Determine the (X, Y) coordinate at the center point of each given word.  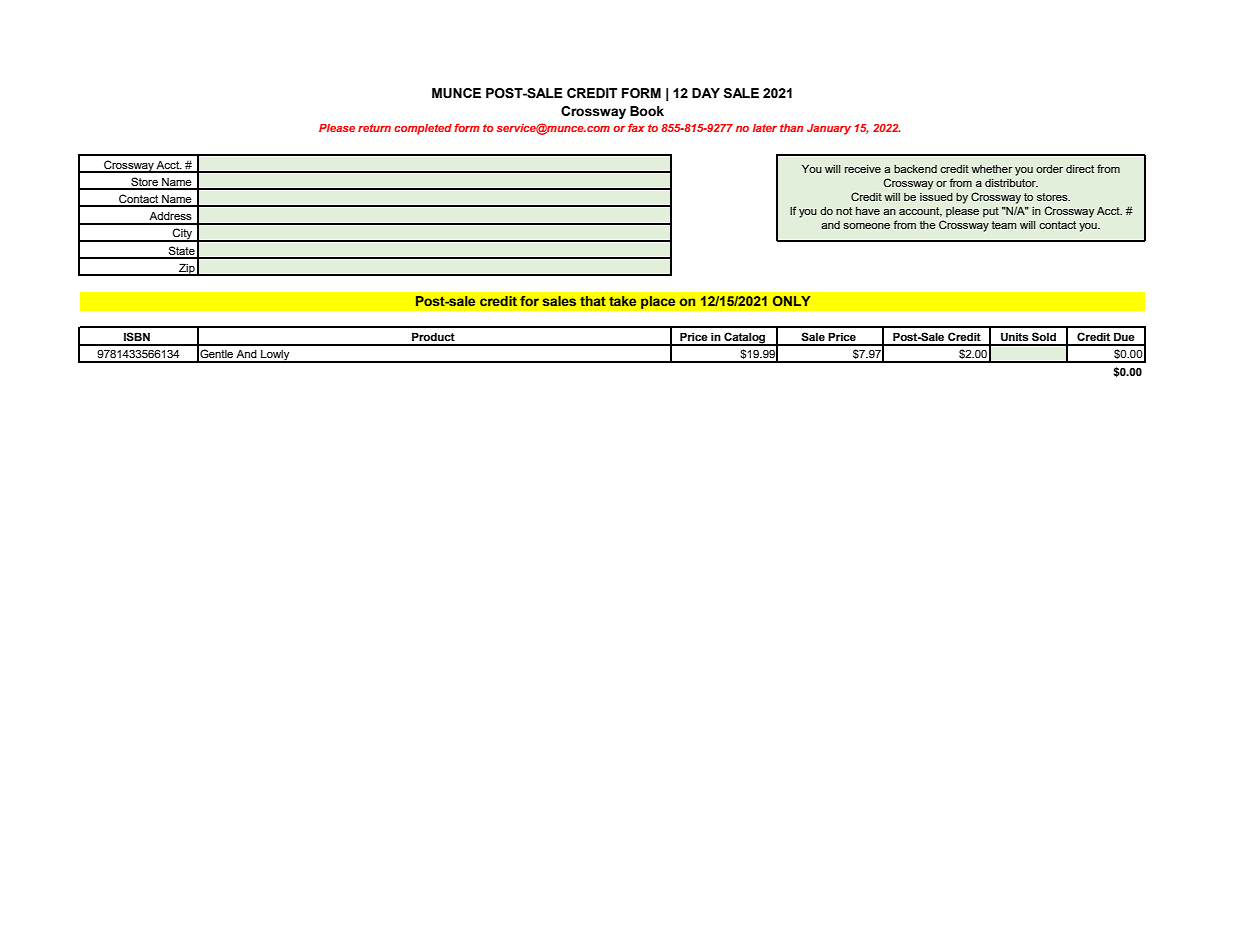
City (183, 235)
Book (647, 111)
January (829, 129)
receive (863, 169)
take (622, 301)
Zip (187, 269)
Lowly (275, 356)
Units (1014, 337)
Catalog (745, 339)
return (374, 128)
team (1004, 225)
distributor (1011, 183)
